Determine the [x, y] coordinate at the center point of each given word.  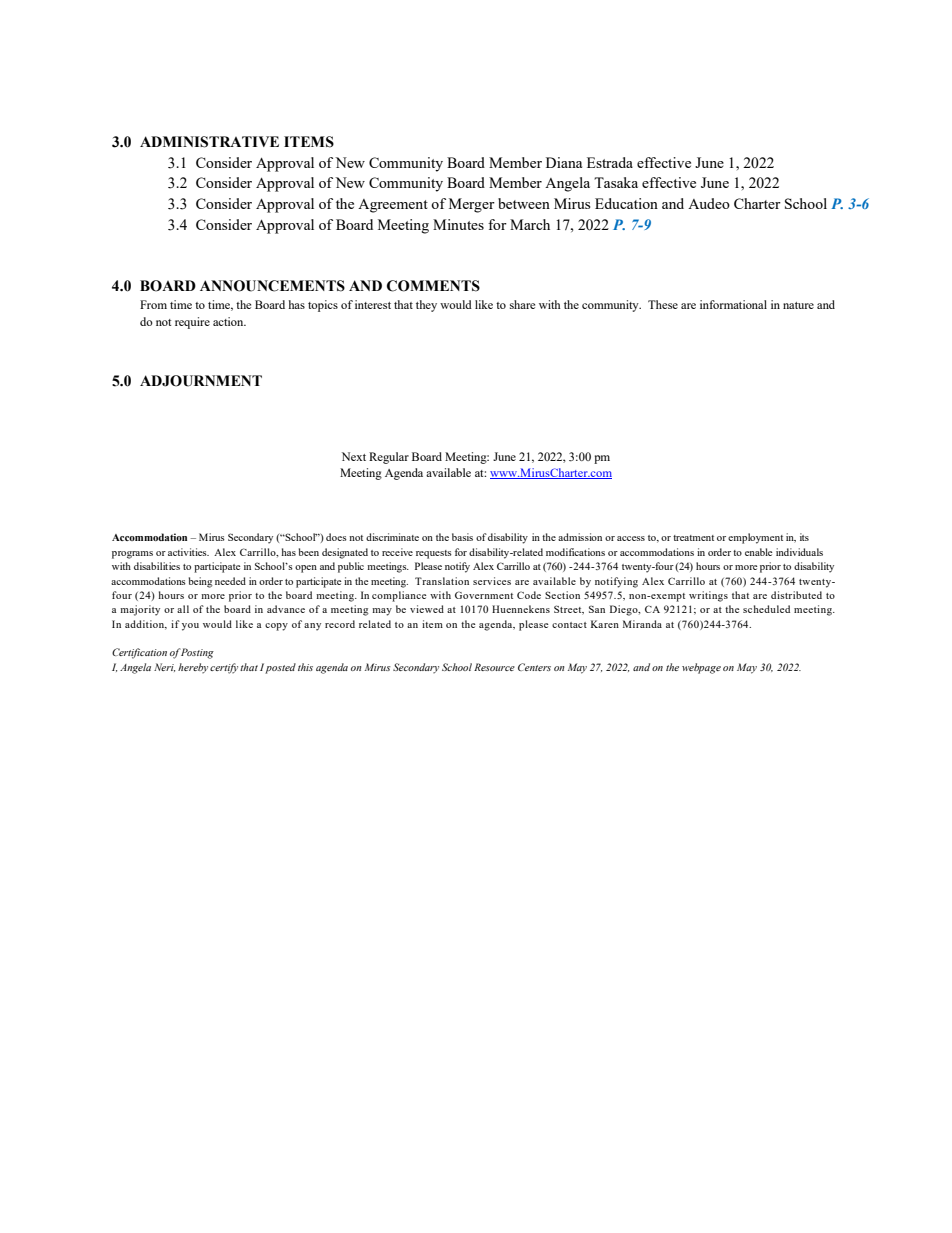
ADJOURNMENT [201, 381]
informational [733, 304]
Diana [564, 162]
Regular [389, 458]
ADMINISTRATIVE [209, 142]
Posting [197, 653]
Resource [494, 667]
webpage [701, 668]
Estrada [610, 162]
